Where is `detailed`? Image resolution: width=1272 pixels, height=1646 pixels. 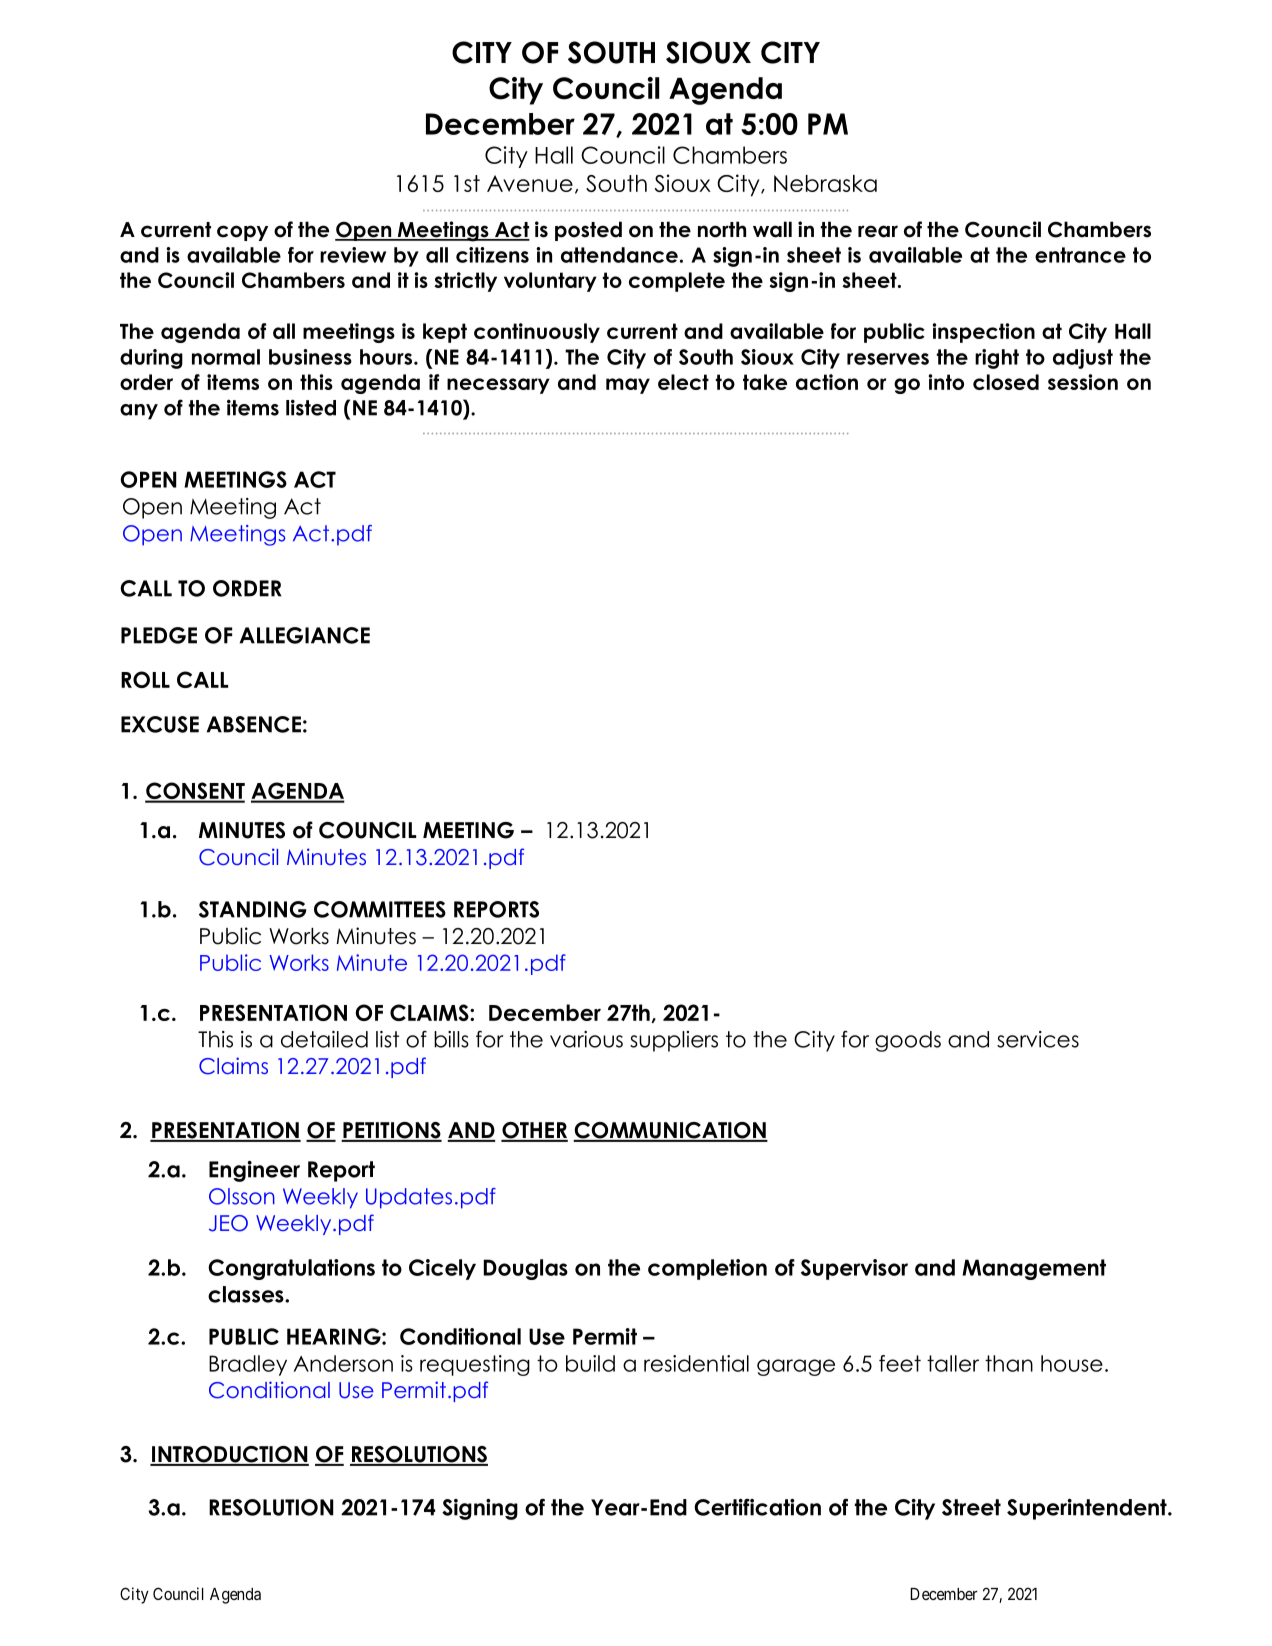
detailed is located at coordinates (324, 1039).
